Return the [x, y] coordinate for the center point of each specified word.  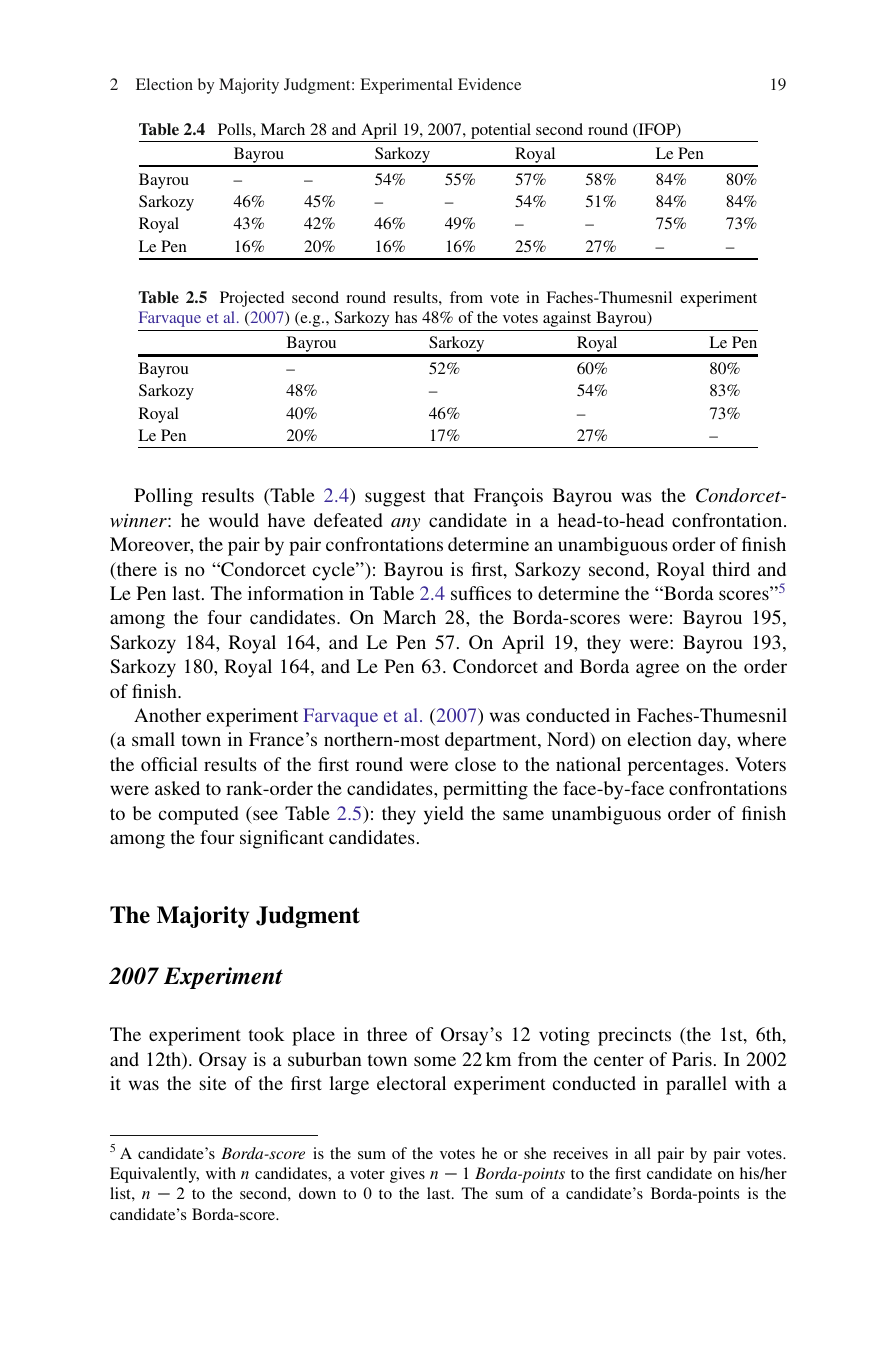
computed [199, 815]
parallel [696, 1085]
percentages [676, 767]
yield [444, 815]
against [567, 319]
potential [501, 131]
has [406, 317]
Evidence [489, 84]
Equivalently [154, 1175]
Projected [252, 299]
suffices [481, 593]
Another [167, 715]
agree [657, 670]
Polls [236, 129]
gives [407, 1175]
